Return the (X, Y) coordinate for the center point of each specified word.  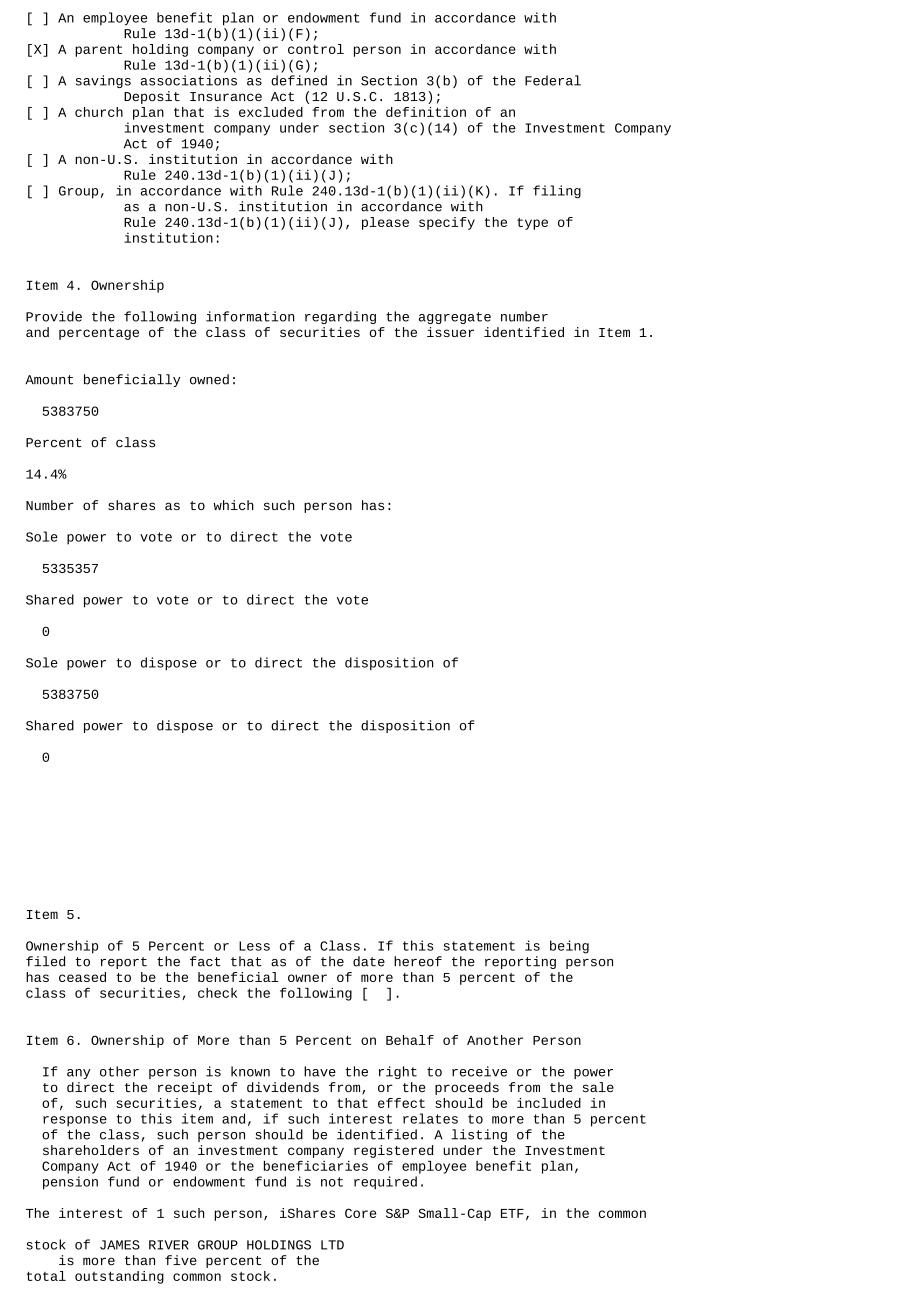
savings (103, 81)
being (569, 947)
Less (254, 946)
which (234, 505)
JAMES (120, 1245)
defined (299, 80)
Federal (553, 80)
